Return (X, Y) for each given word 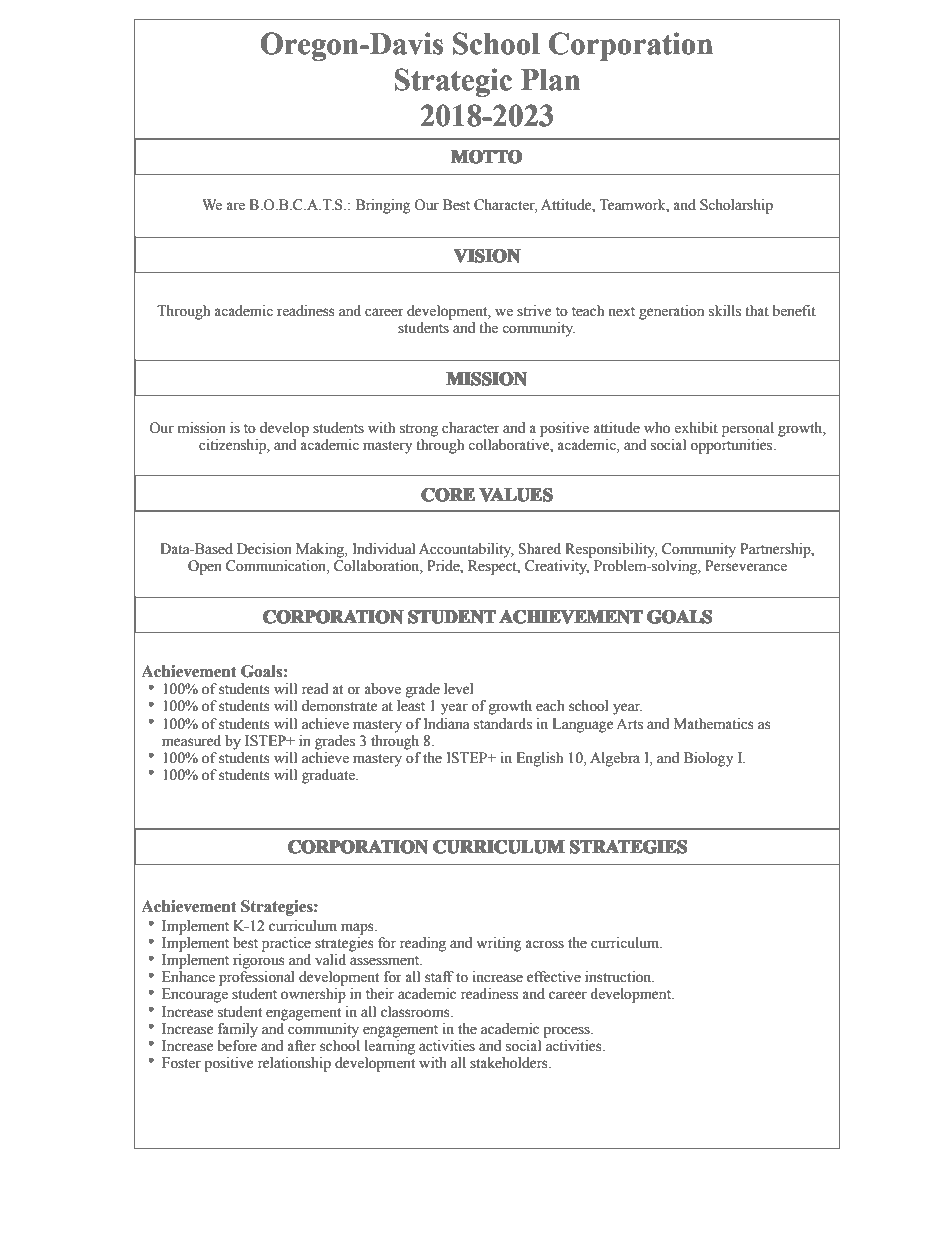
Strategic (453, 82)
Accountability (466, 550)
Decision (264, 549)
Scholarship (736, 206)
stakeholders (510, 1063)
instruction (619, 977)
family (238, 1030)
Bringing (383, 206)
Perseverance (746, 566)
